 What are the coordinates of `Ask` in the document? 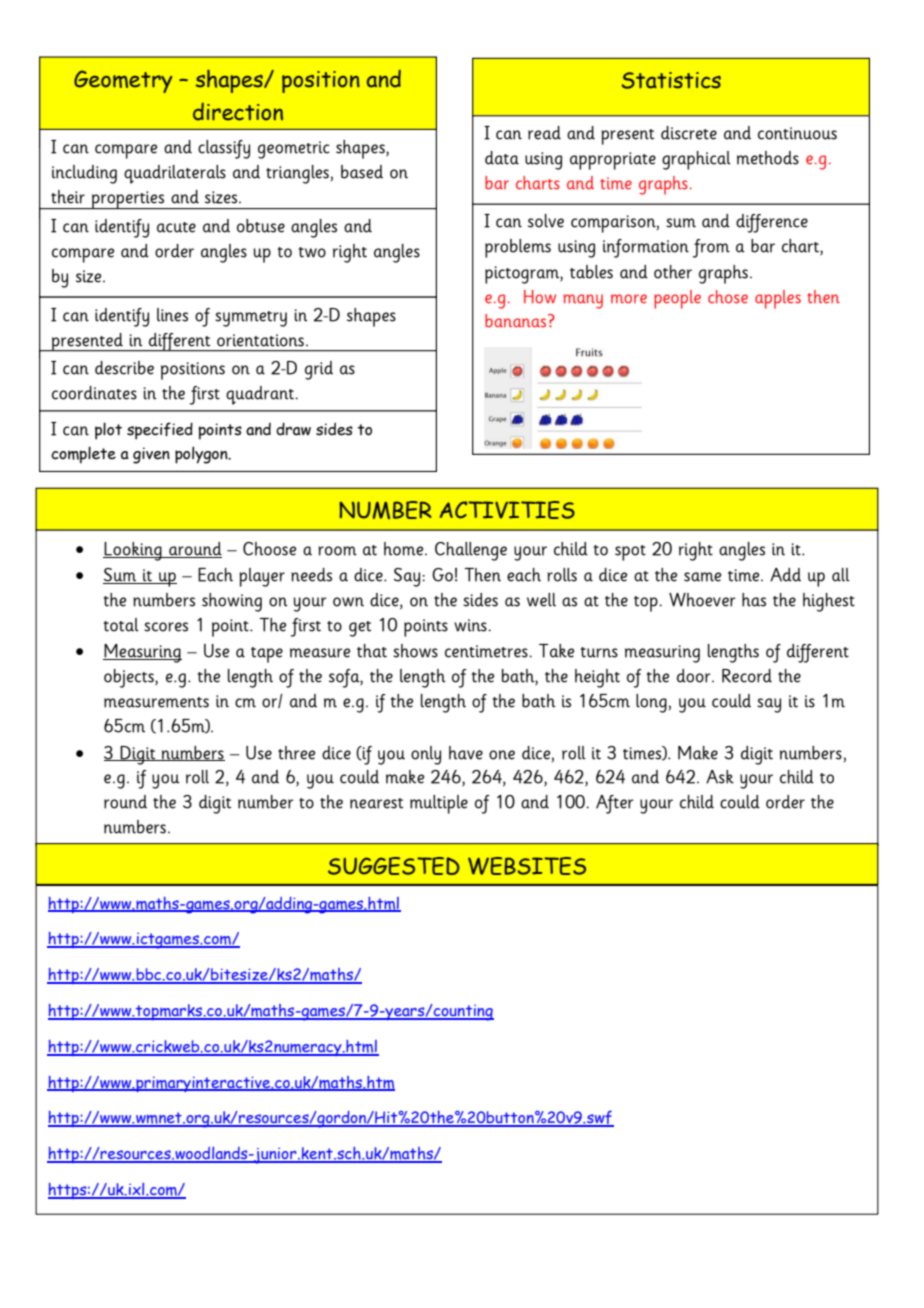 It's located at (720, 777).
